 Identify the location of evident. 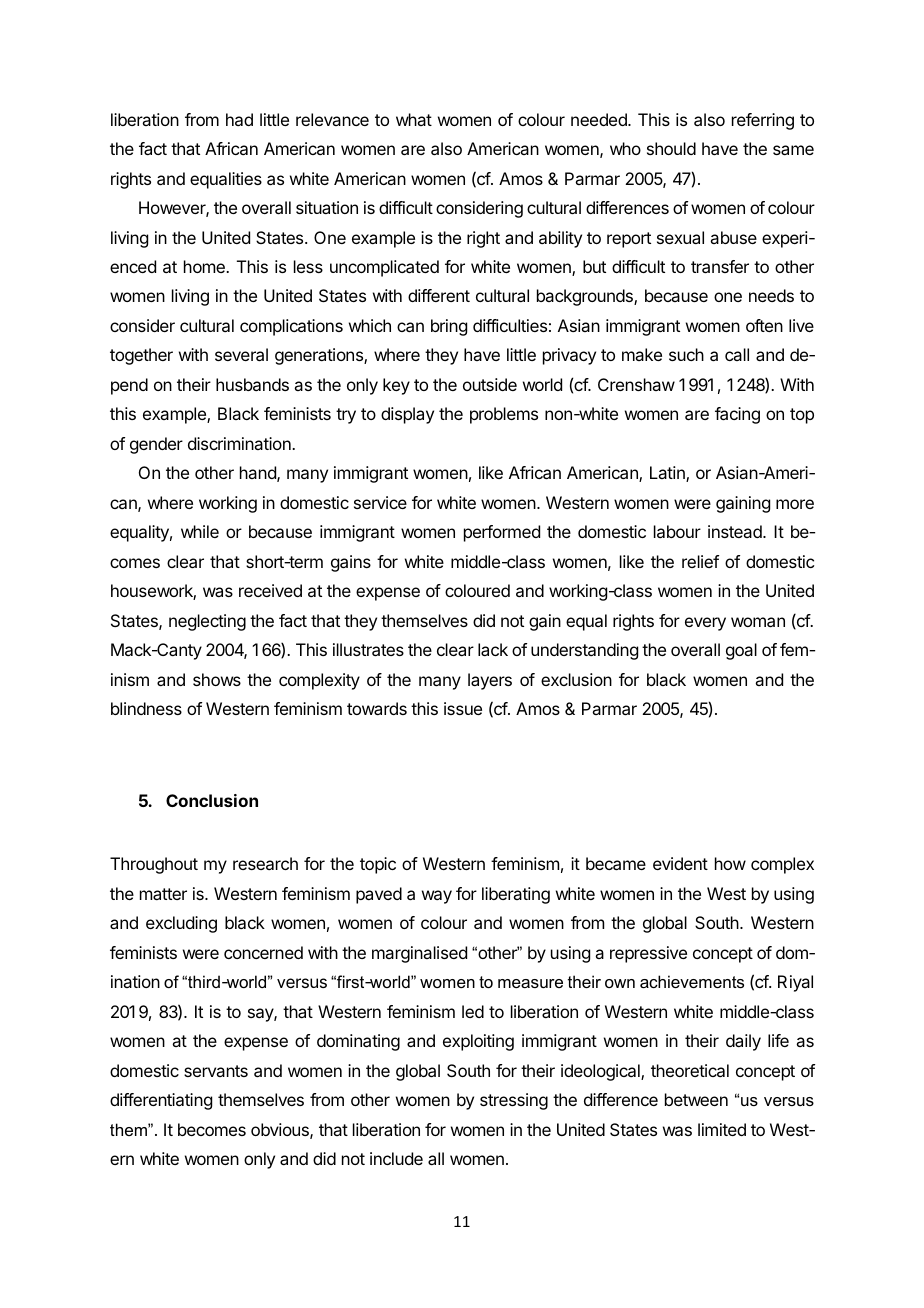
(680, 863).
